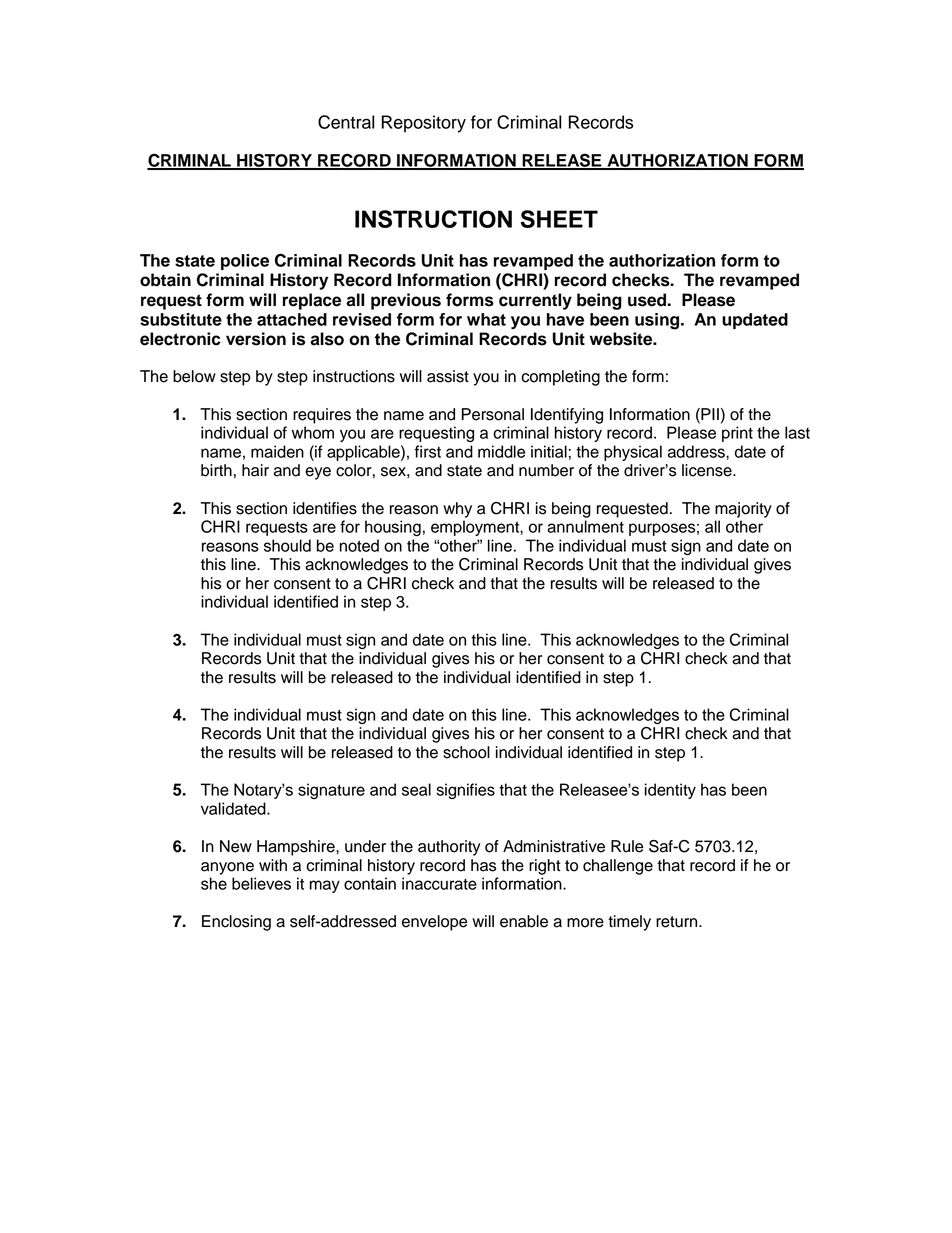 The width and height of the page is (952, 1233). What do you see at coordinates (424, 124) in the page?
I see `Repository` at bounding box center [424, 124].
